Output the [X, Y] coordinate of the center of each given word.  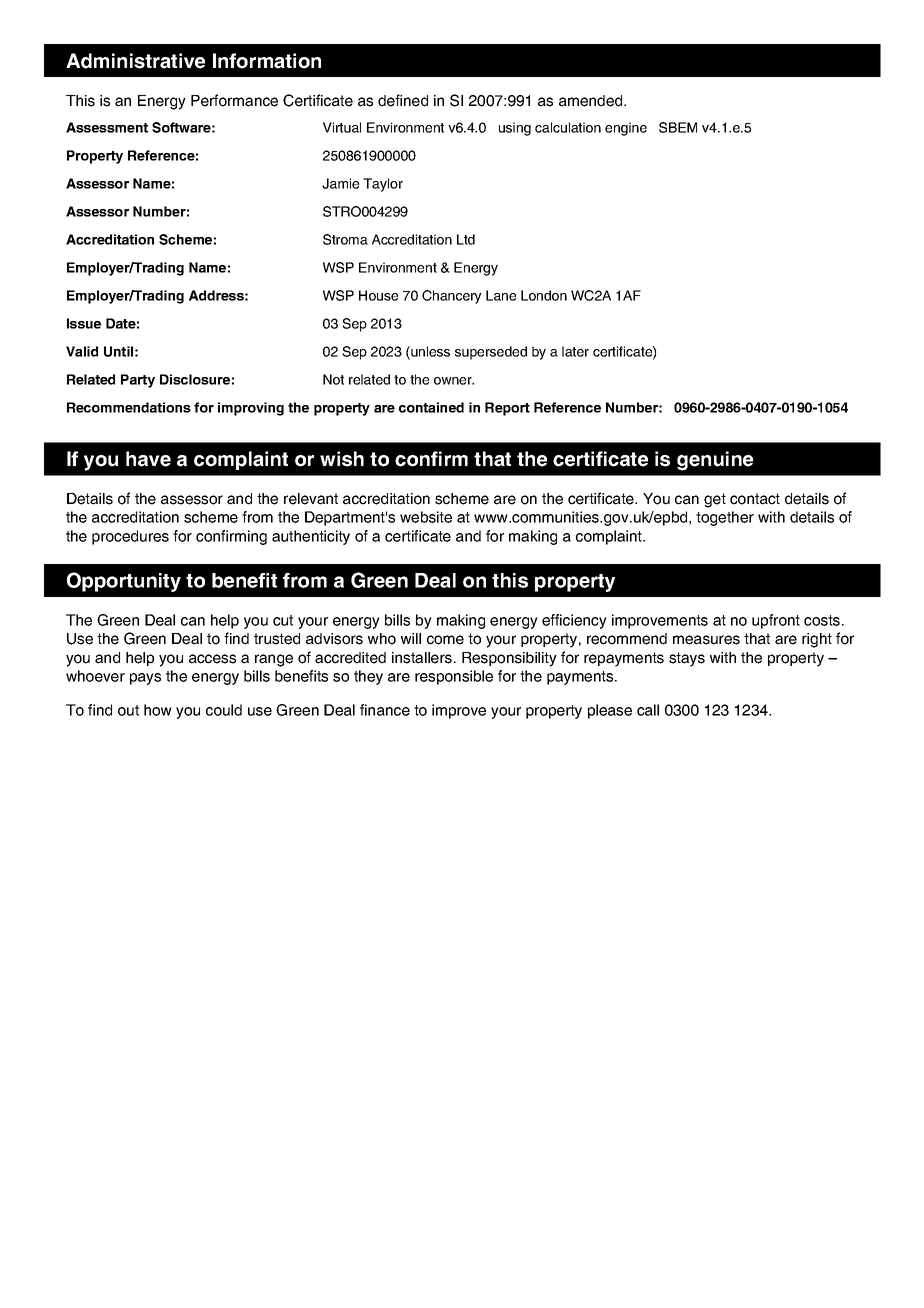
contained [431, 407]
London [544, 295]
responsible [454, 677]
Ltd [466, 239]
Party [138, 381]
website [426, 517]
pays [145, 679]
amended [592, 101]
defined [403, 100]
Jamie [340, 183]
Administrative [135, 61]
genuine [715, 461]
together [725, 518]
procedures [130, 537]
